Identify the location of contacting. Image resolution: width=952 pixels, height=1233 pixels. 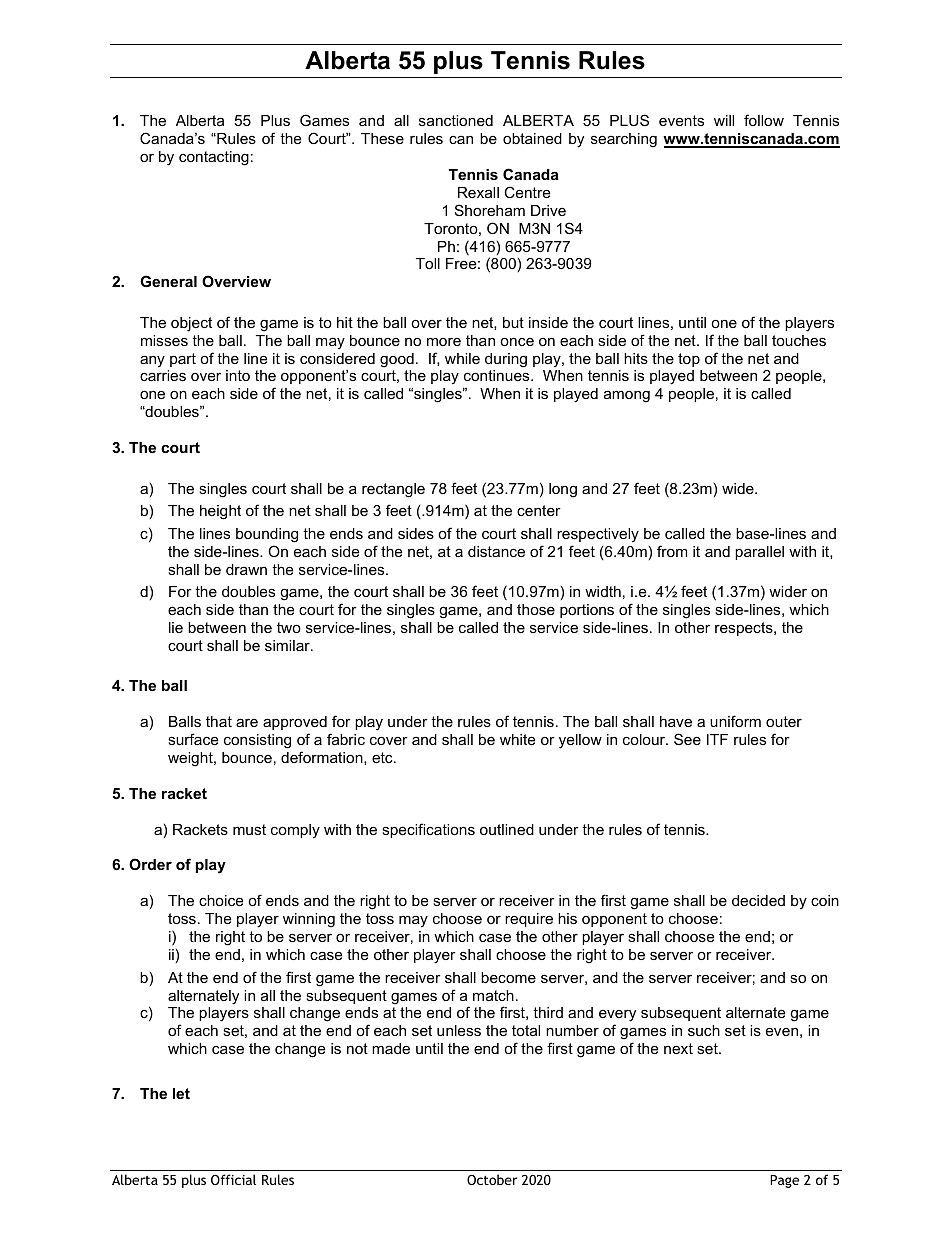
(214, 158).
